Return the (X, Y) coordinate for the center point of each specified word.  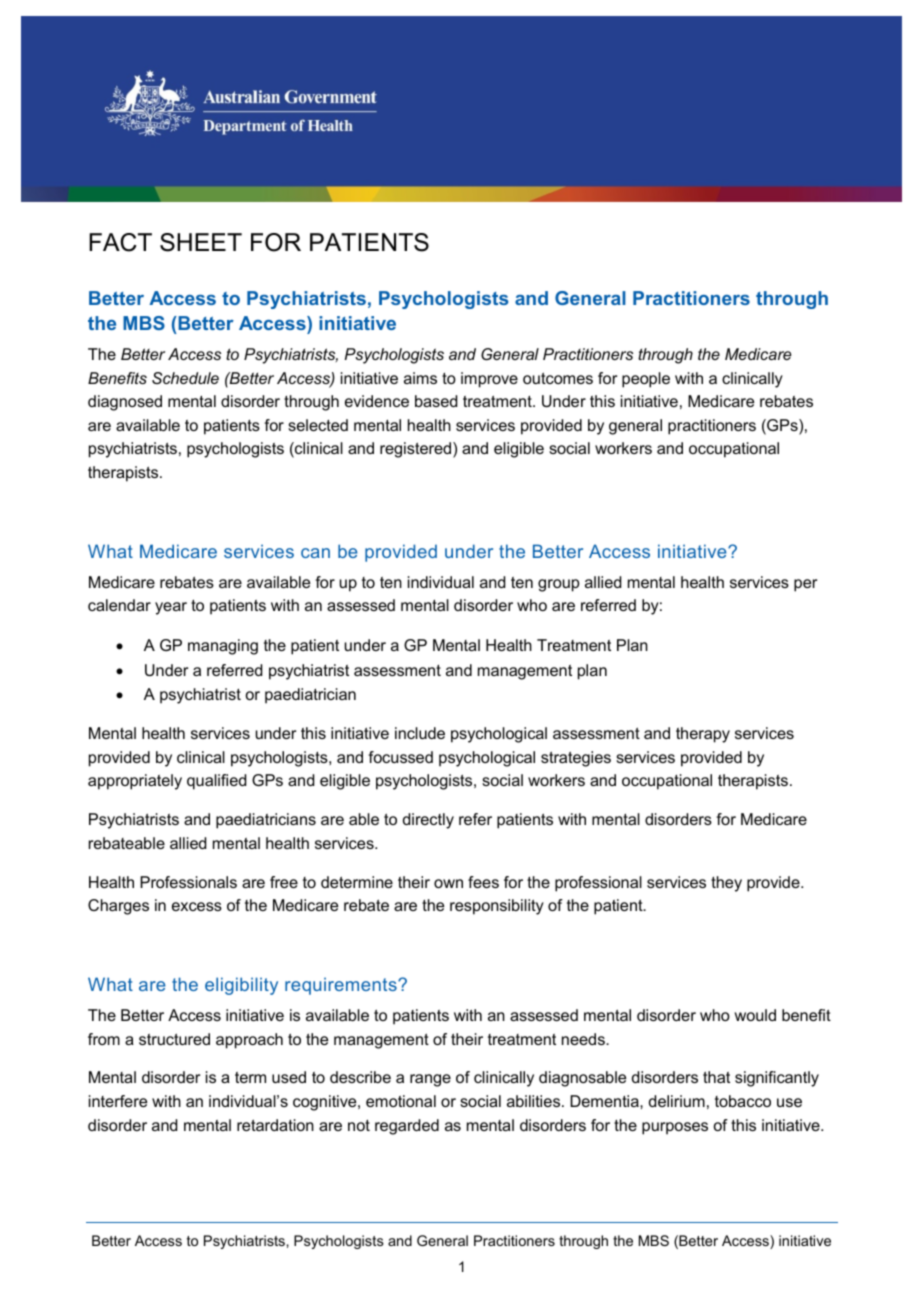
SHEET (201, 242)
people (646, 380)
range (430, 1080)
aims (420, 378)
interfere (118, 1101)
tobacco (743, 1101)
